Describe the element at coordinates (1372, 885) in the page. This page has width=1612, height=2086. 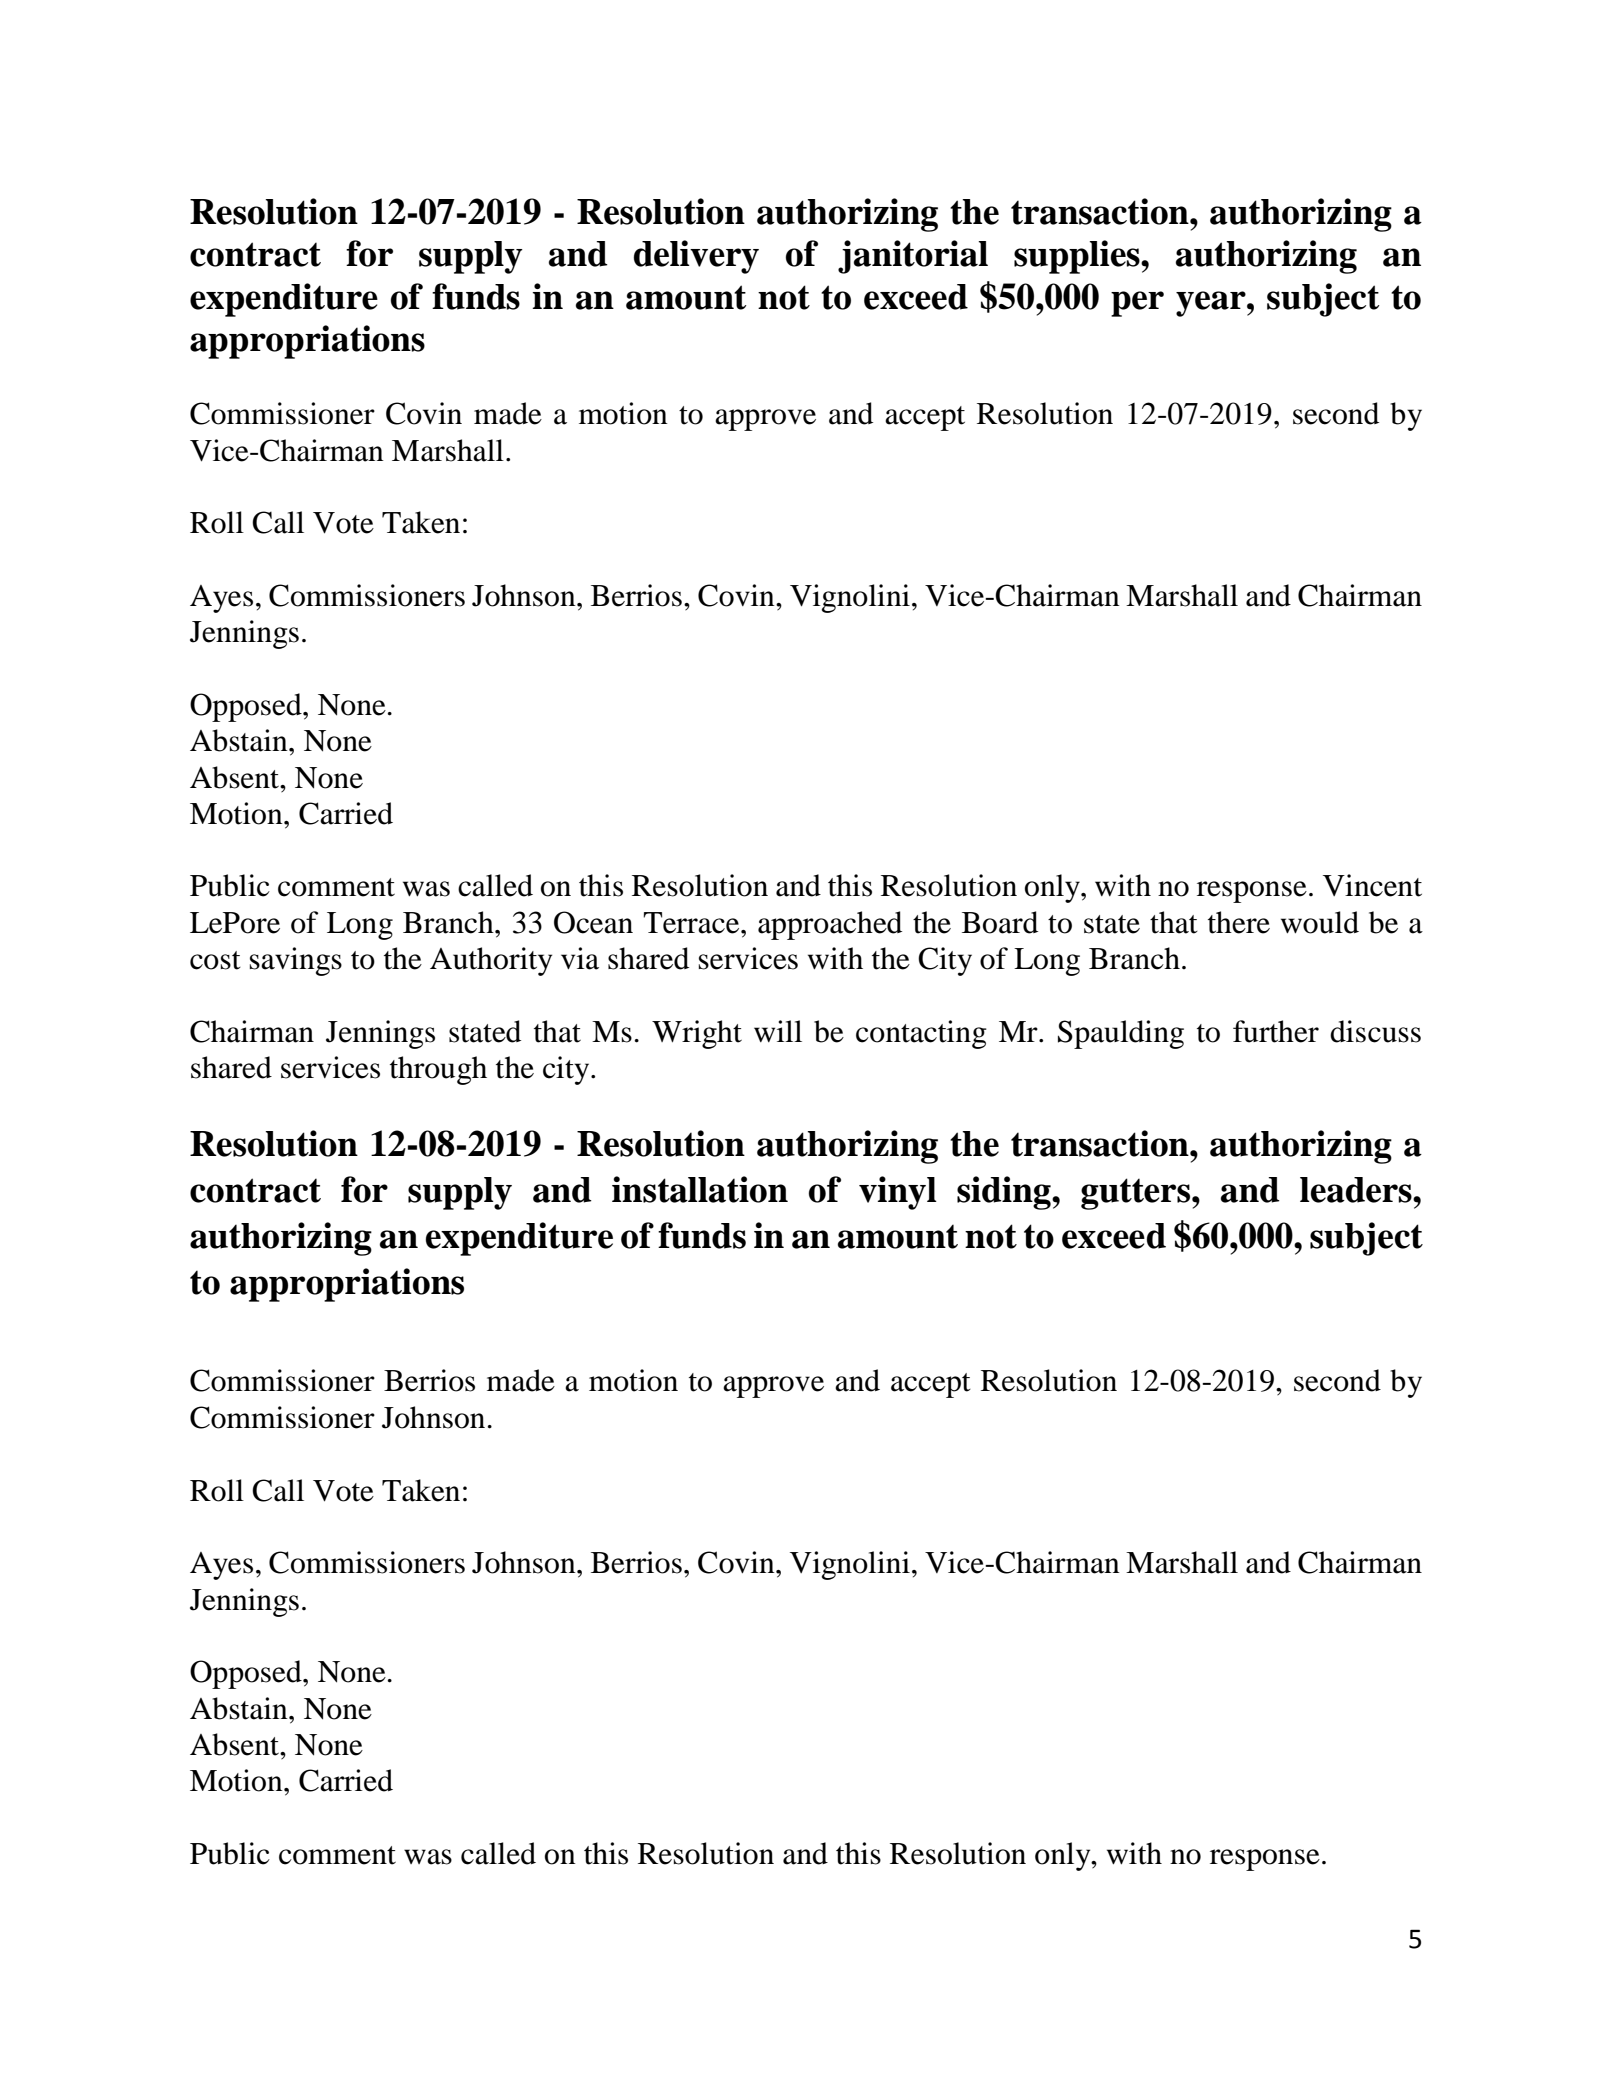
I see `Vincent` at that location.
